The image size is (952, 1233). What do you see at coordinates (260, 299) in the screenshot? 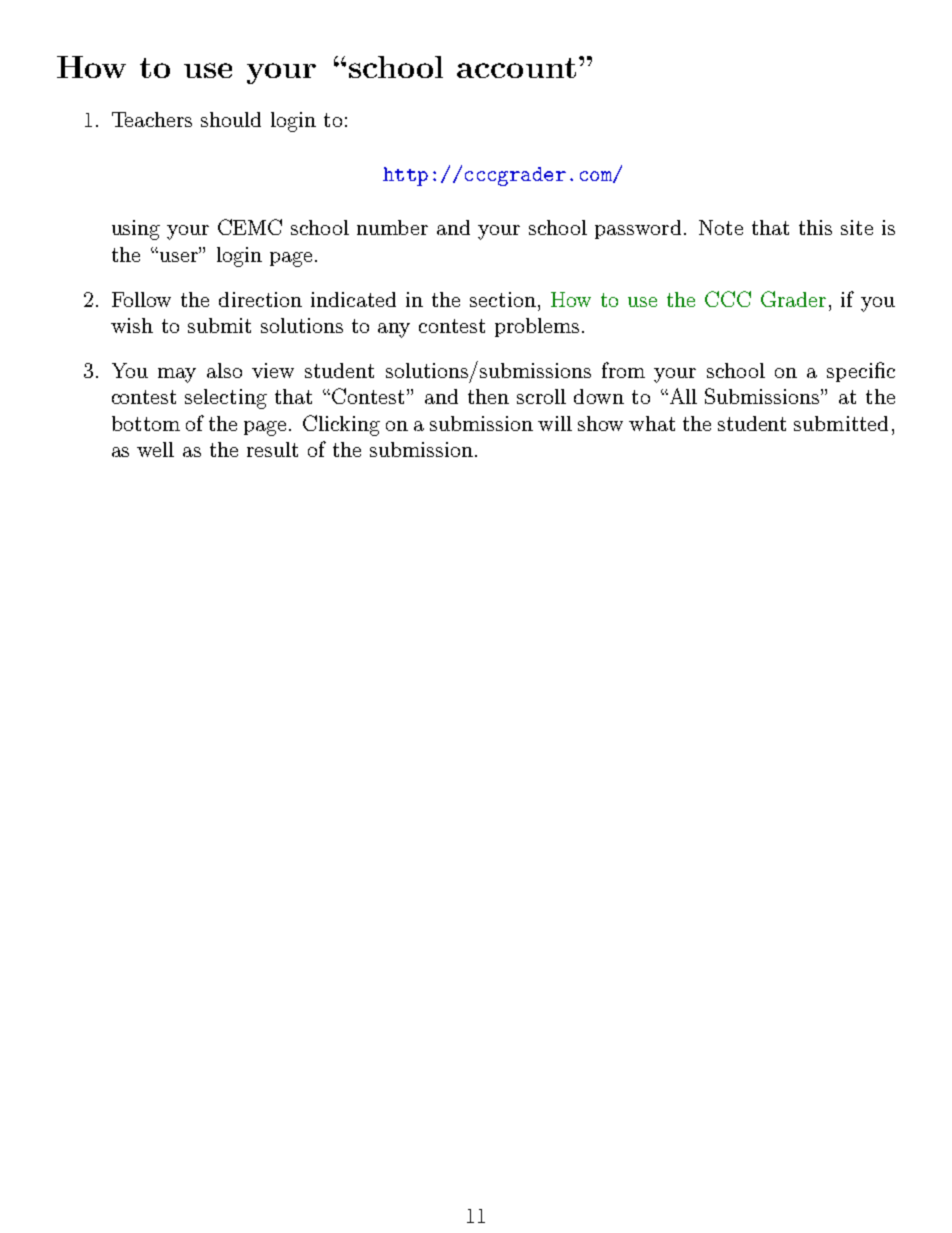
I see `direction` at bounding box center [260, 299].
